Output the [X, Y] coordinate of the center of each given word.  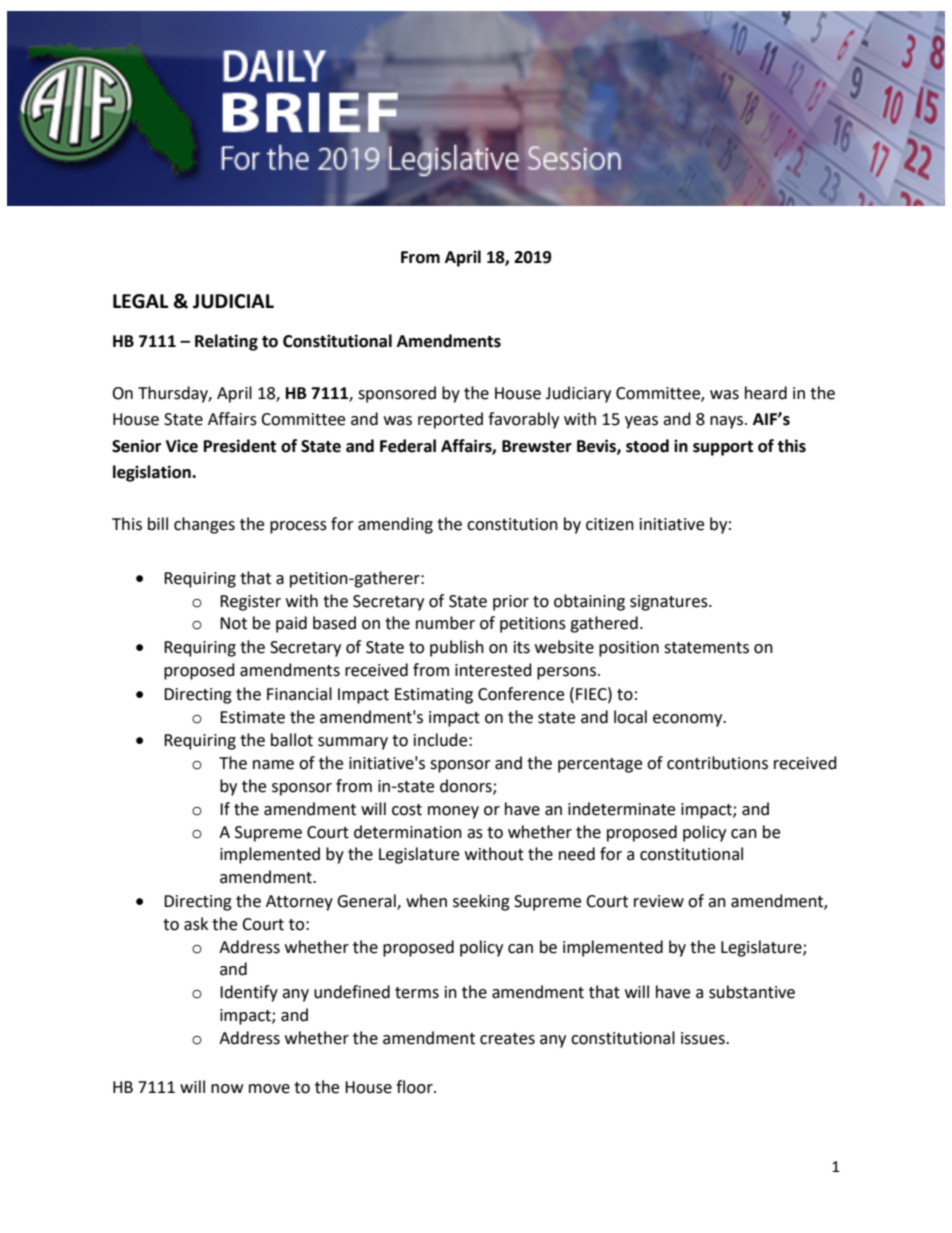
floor [415, 1087]
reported [450, 420]
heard [766, 393]
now [227, 1089]
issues [704, 1038]
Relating [226, 342]
